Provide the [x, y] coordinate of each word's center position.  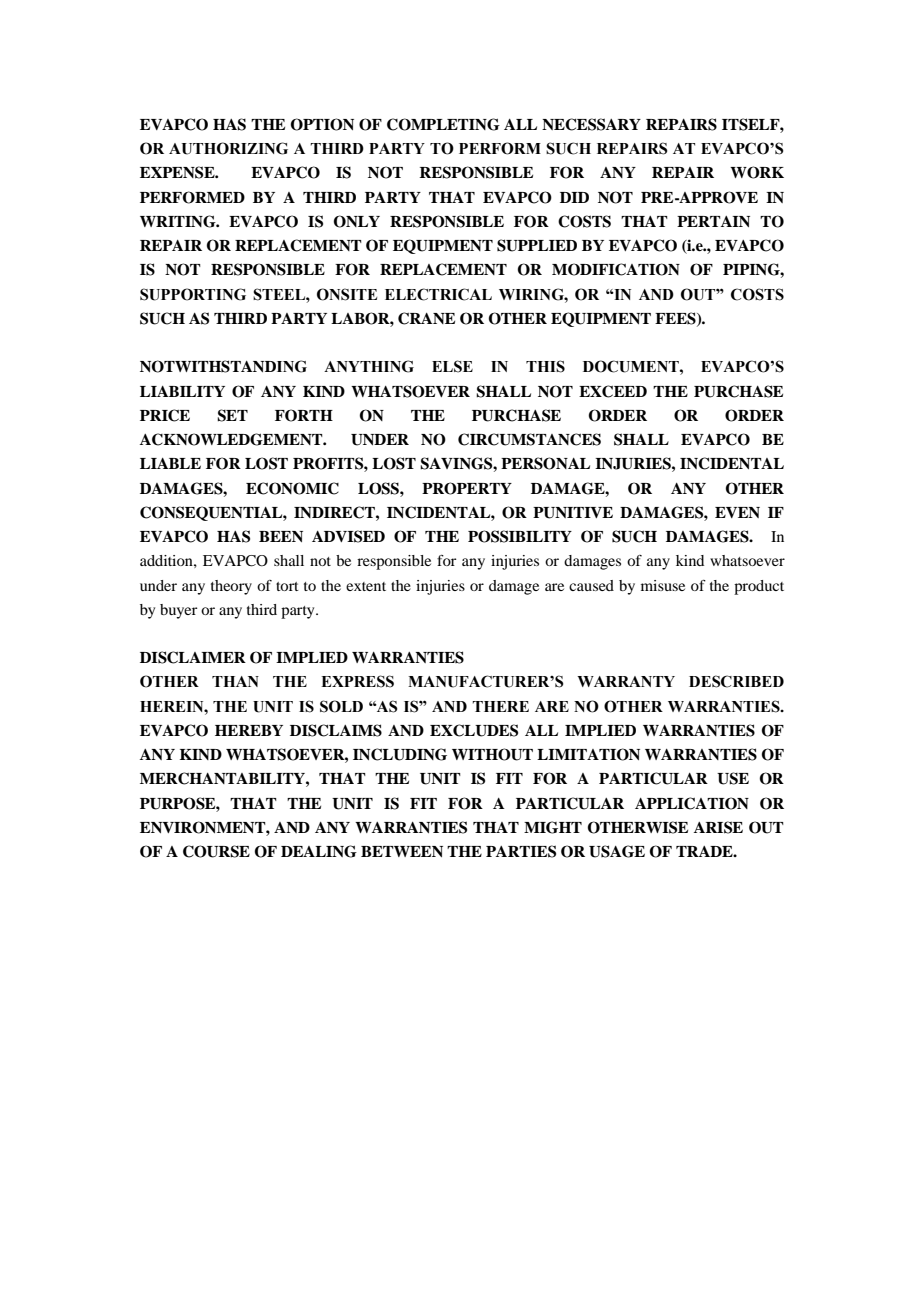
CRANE [426, 318]
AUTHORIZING [228, 148]
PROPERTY [467, 488]
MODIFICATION [616, 269]
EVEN [737, 512]
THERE [500, 706]
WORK [757, 172]
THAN [235, 681]
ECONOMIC [292, 488]
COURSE [216, 851]
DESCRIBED [736, 681]
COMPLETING [443, 124]
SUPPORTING [193, 294]
